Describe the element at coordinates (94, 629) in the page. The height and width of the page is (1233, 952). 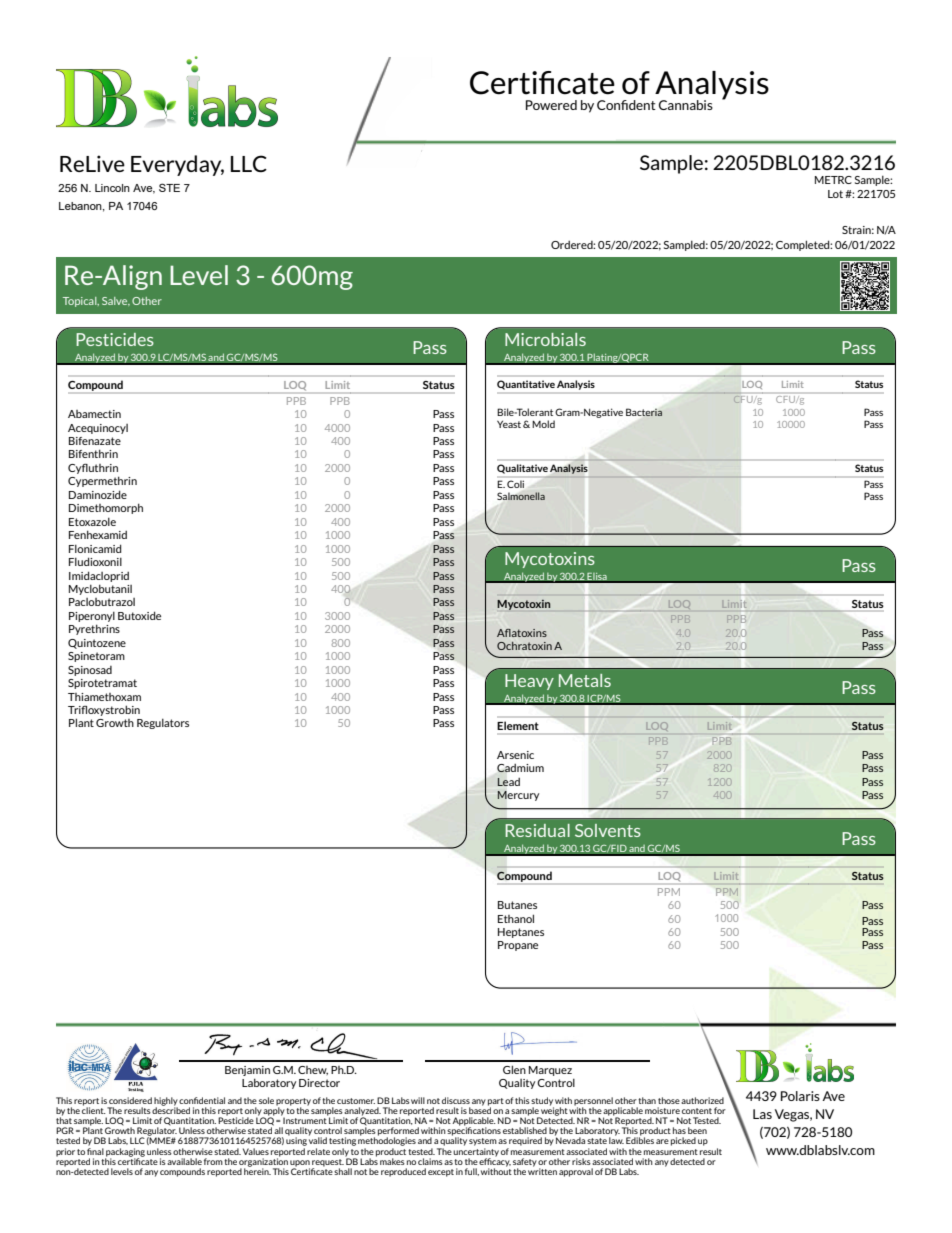
I see `Pyrethrins` at that location.
